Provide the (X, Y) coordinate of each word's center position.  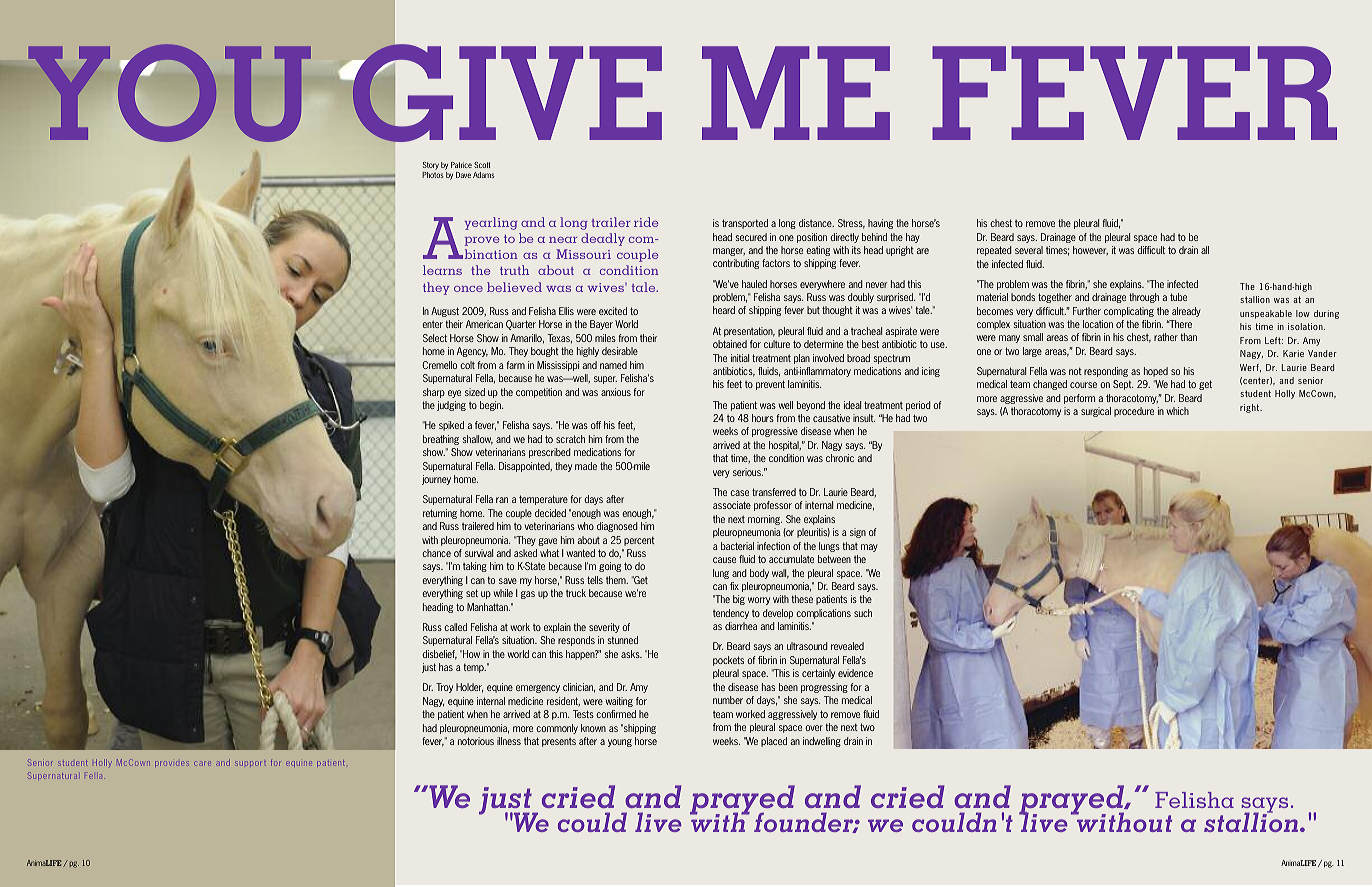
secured (751, 237)
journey (436, 480)
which (1178, 411)
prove (482, 241)
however (1090, 251)
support (250, 763)
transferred (774, 492)
